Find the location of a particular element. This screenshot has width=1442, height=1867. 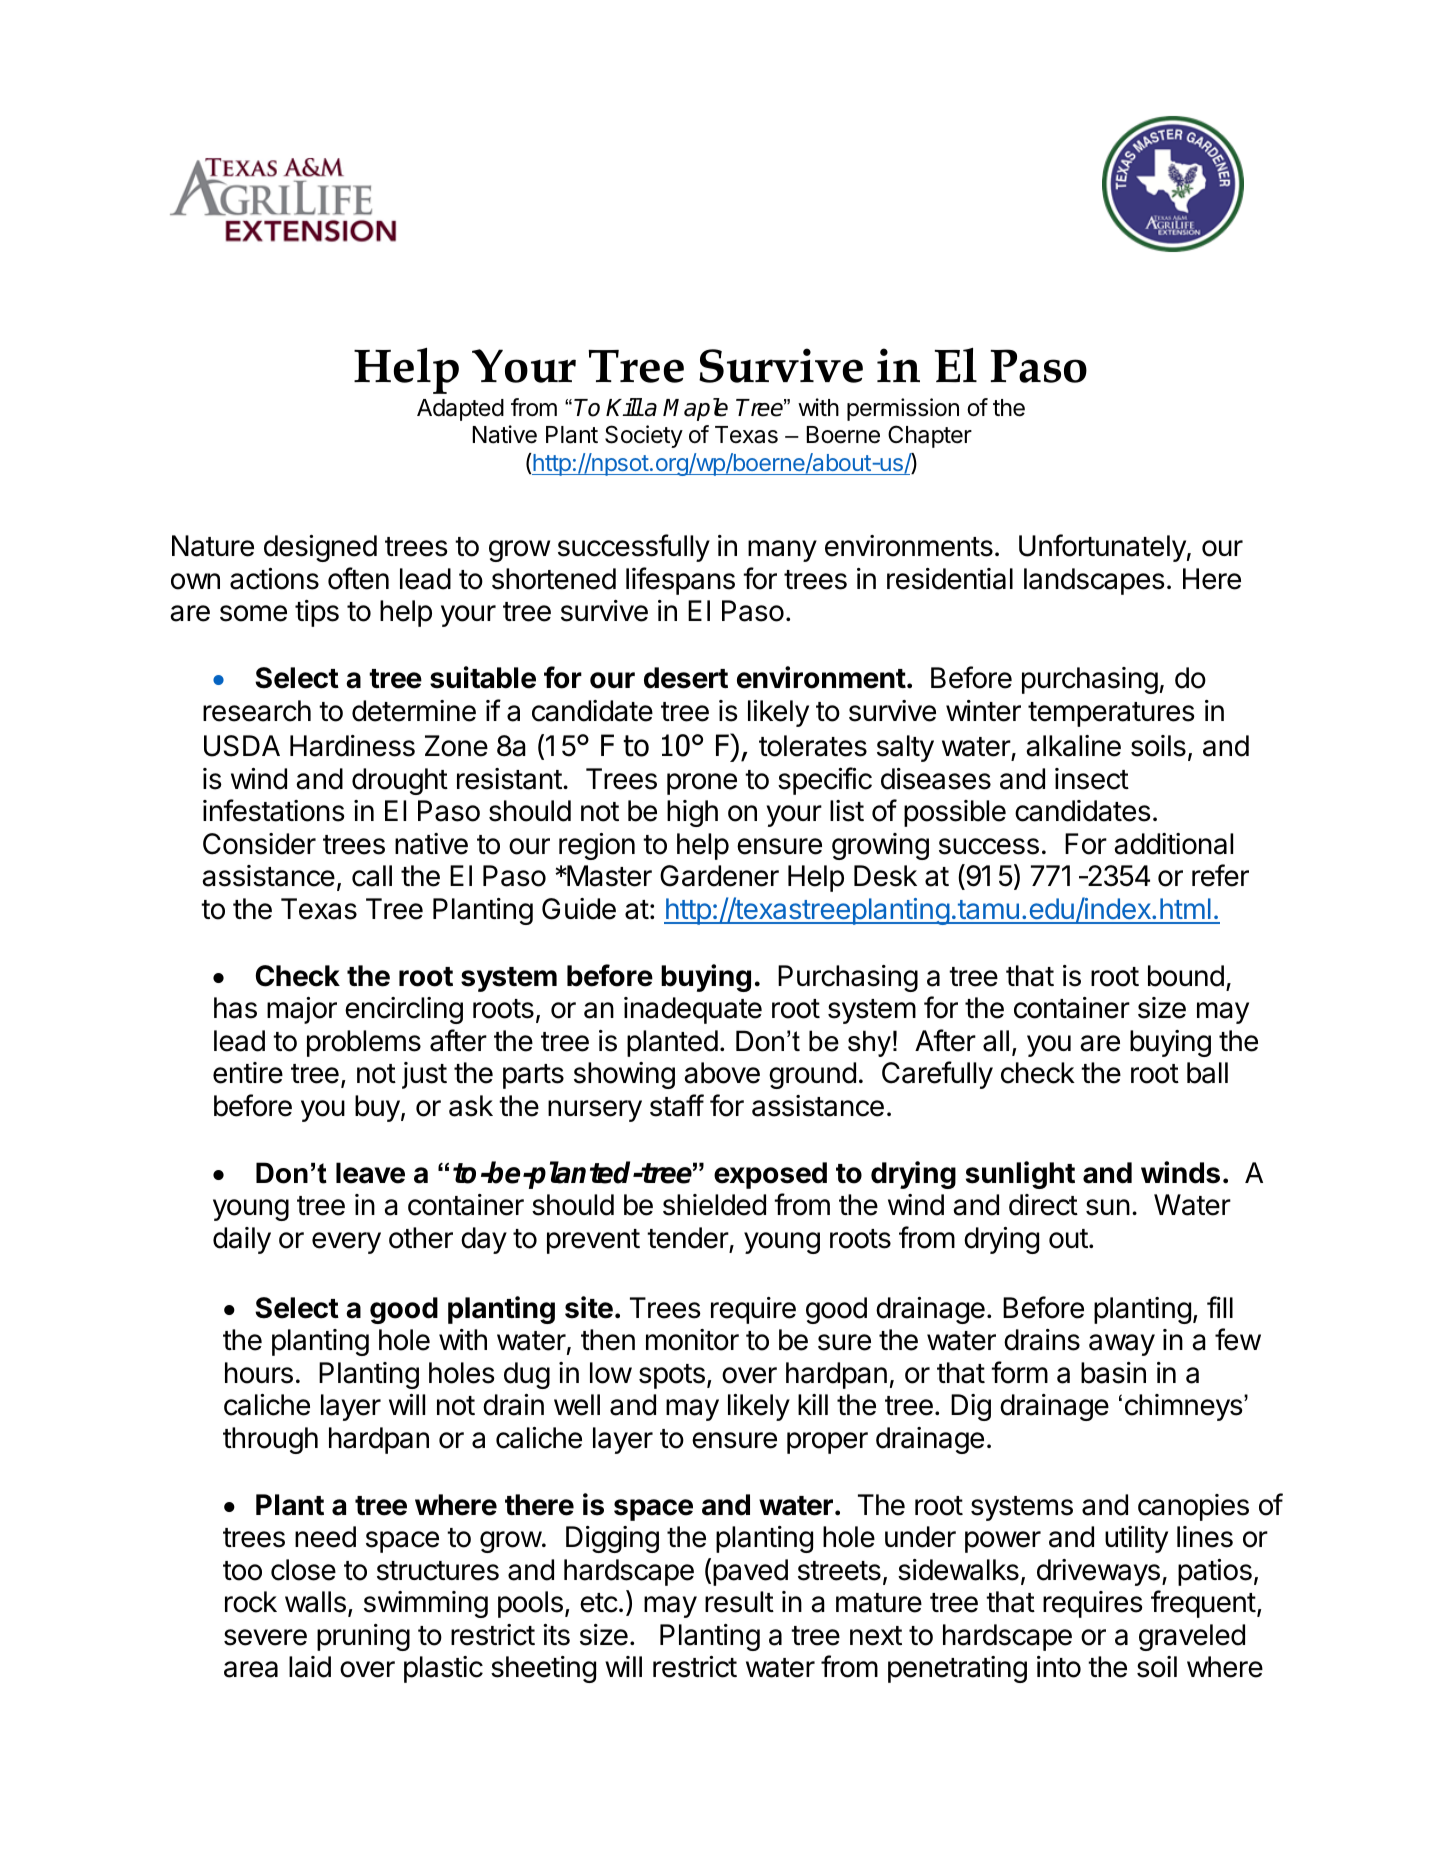

Chapter is located at coordinates (930, 436).
